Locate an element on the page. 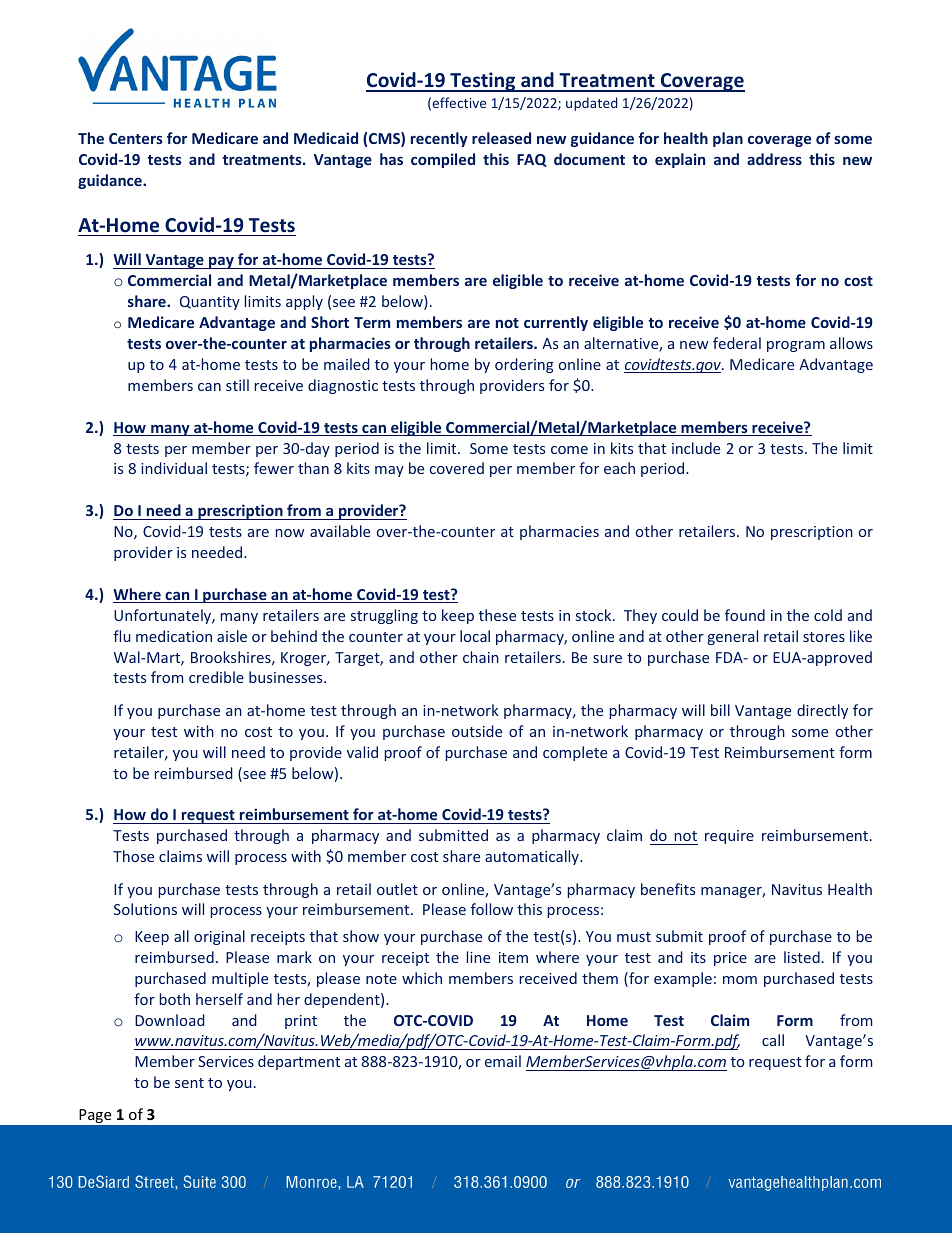 This document has width=952, height=1233. Centers is located at coordinates (136, 138).
